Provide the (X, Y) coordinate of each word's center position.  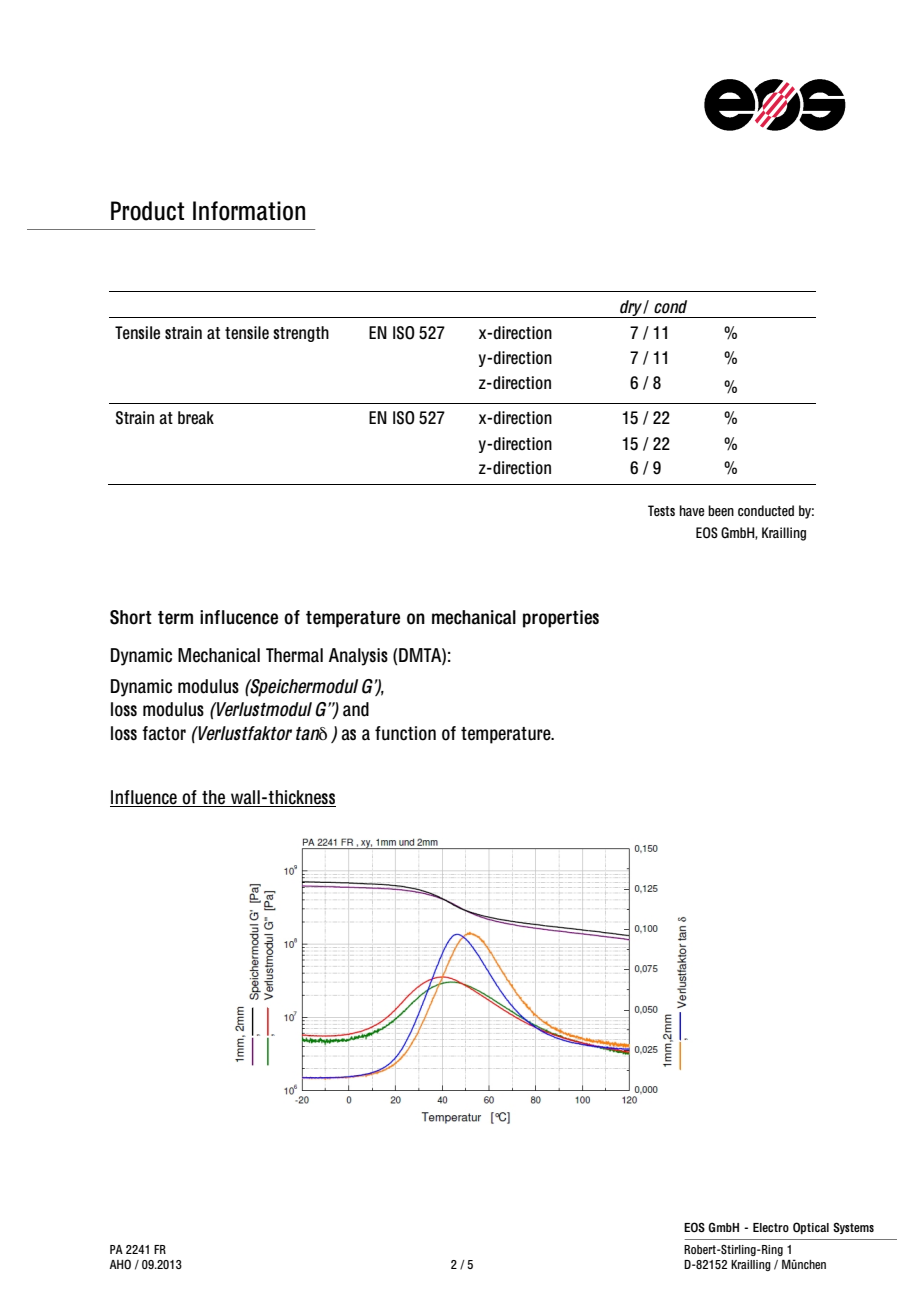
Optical (811, 1228)
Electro (771, 1227)
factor (164, 733)
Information (249, 211)
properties (561, 619)
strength (301, 334)
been (721, 510)
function (405, 733)
